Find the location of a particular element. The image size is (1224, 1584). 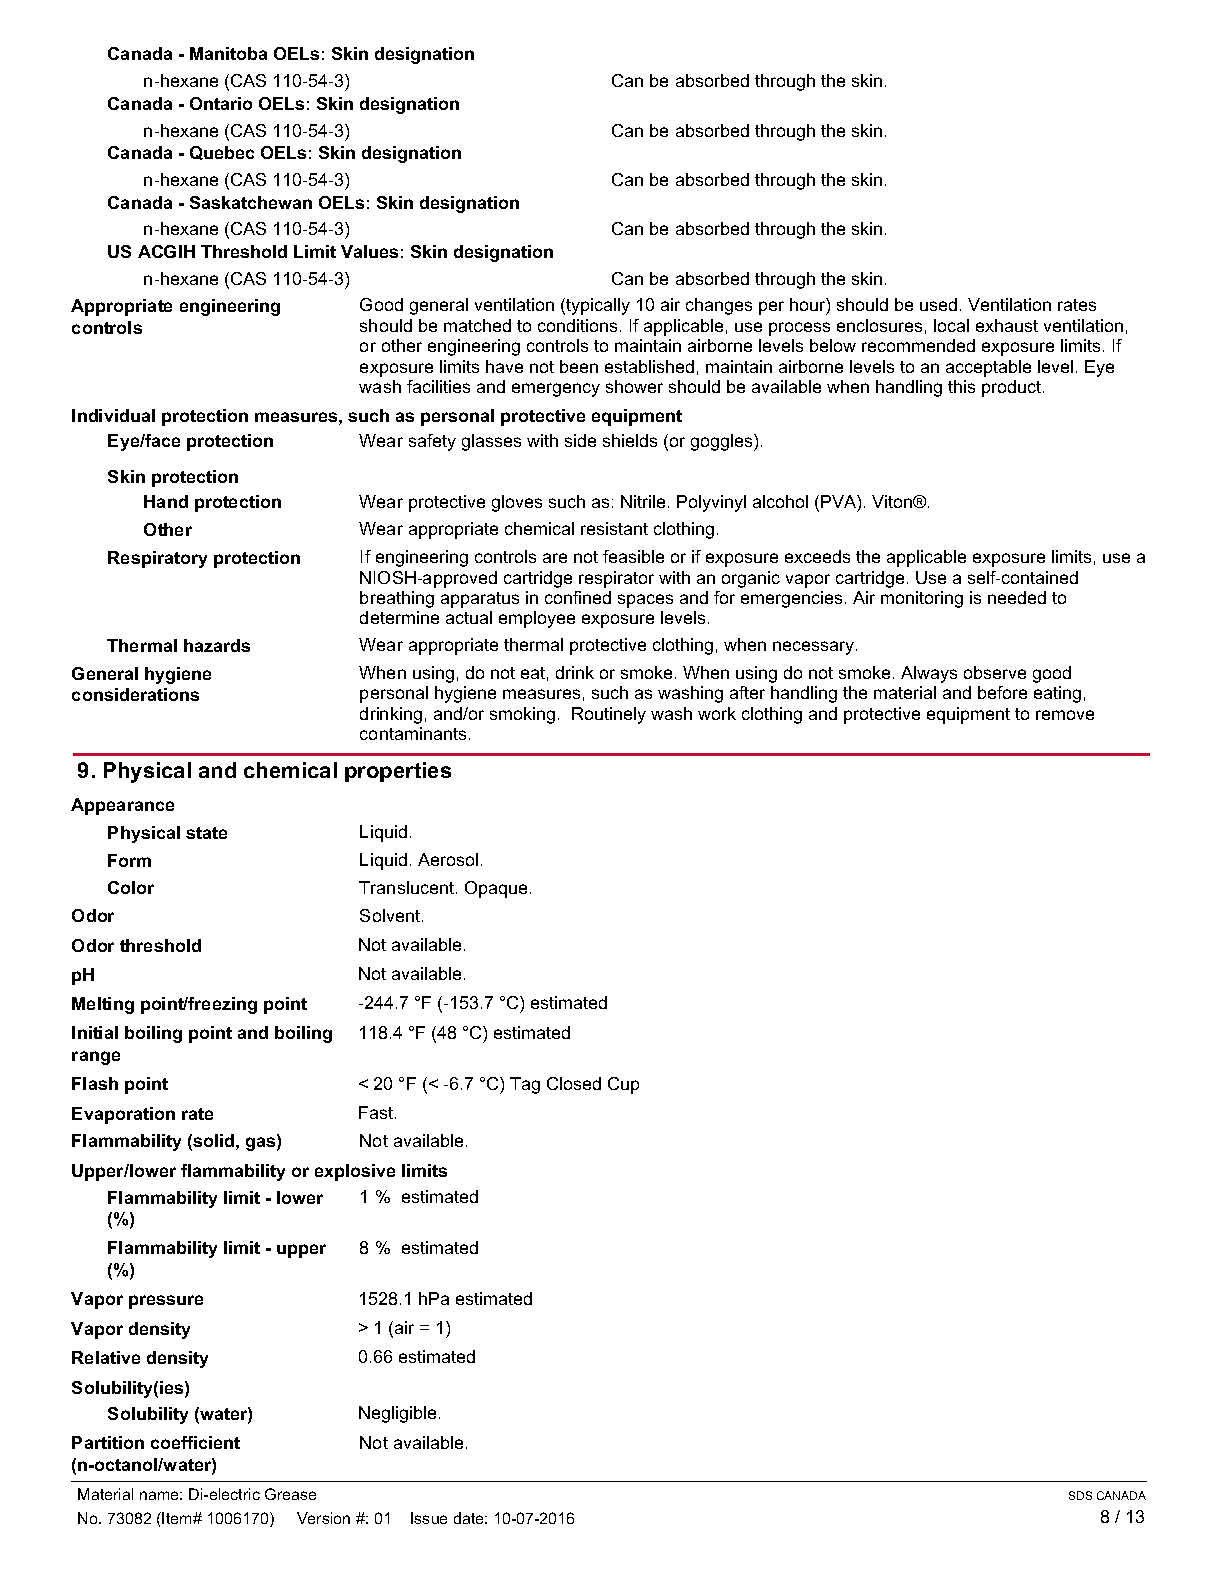

typically is located at coordinates (597, 306).
